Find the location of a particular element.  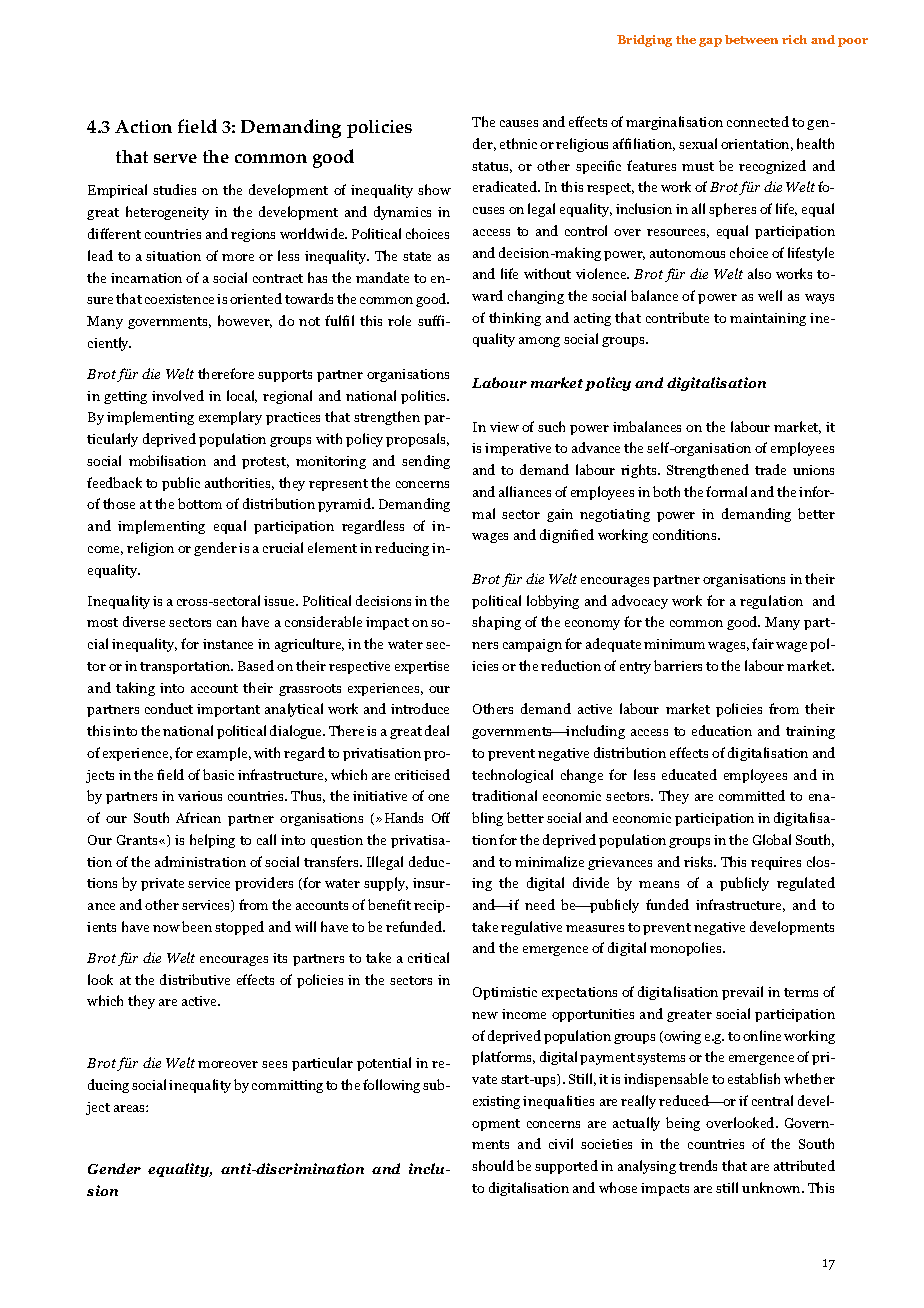

serve is located at coordinates (175, 158).
